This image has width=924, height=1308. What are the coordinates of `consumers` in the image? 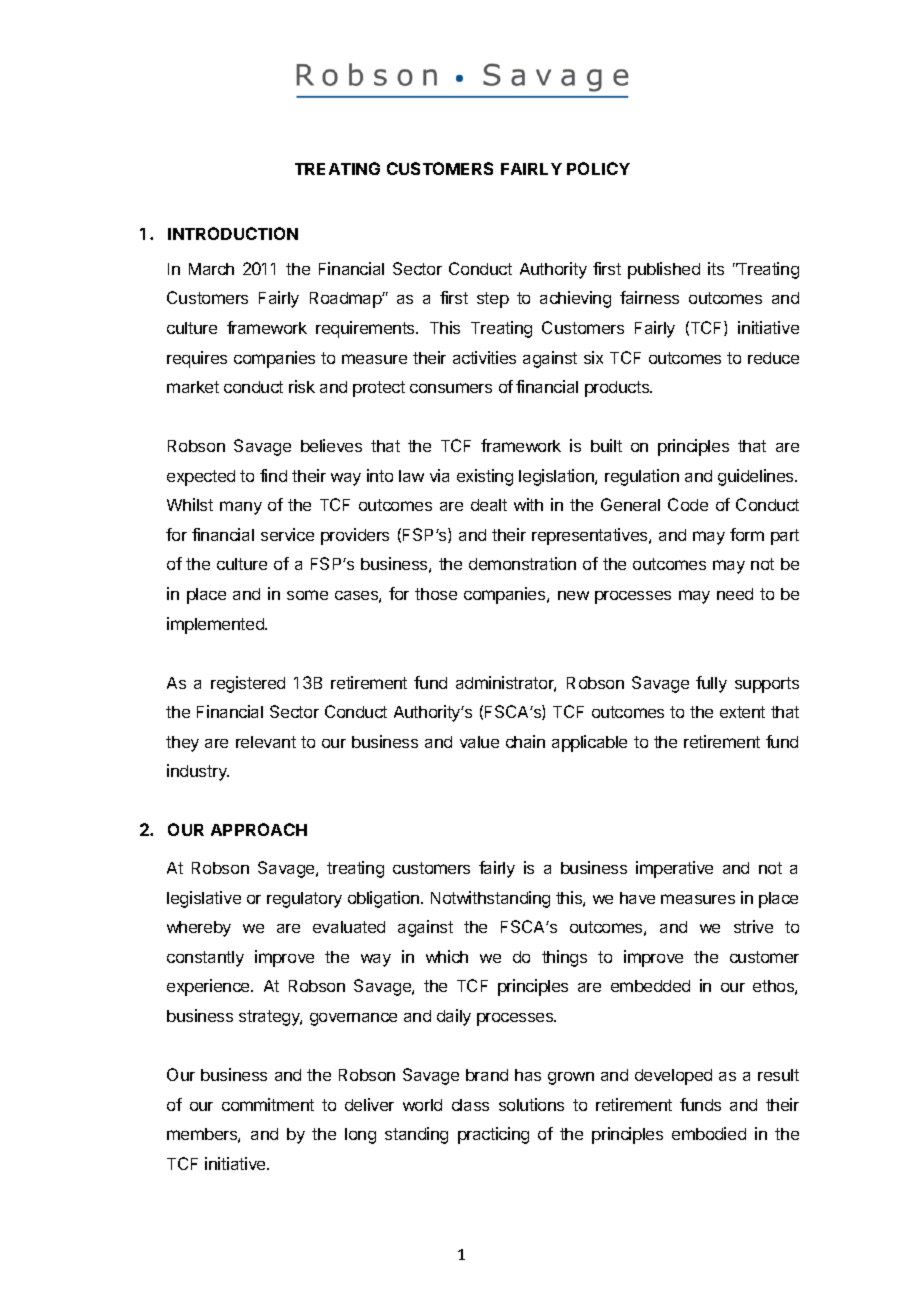 It's located at (451, 388).
